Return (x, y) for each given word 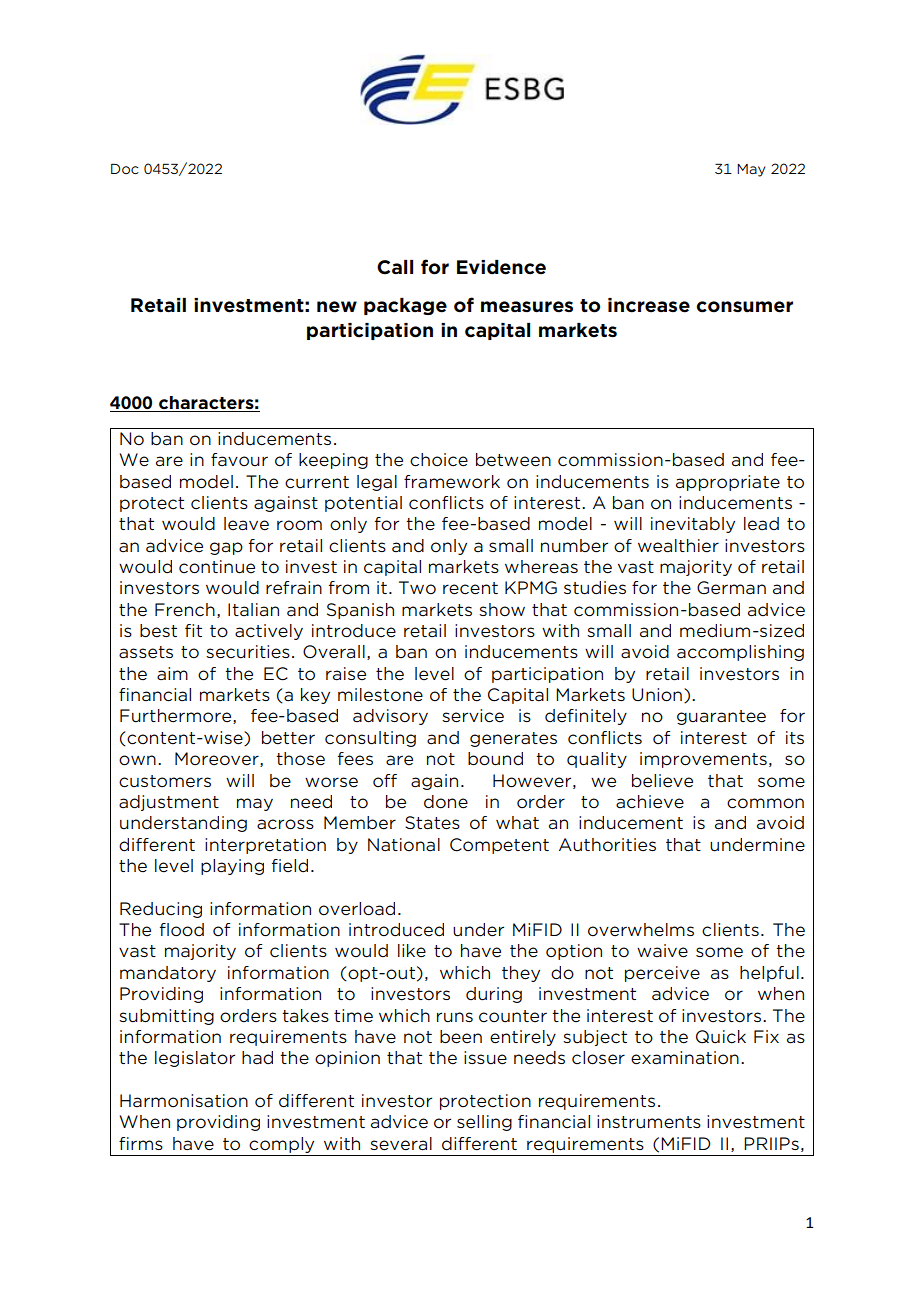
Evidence (501, 267)
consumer (745, 307)
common (765, 803)
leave (246, 524)
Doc (125, 168)
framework (452, 482)
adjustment (169, 803)
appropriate (728, 483)
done (446, 802)
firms (141, 1143)
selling (484, 1123)
